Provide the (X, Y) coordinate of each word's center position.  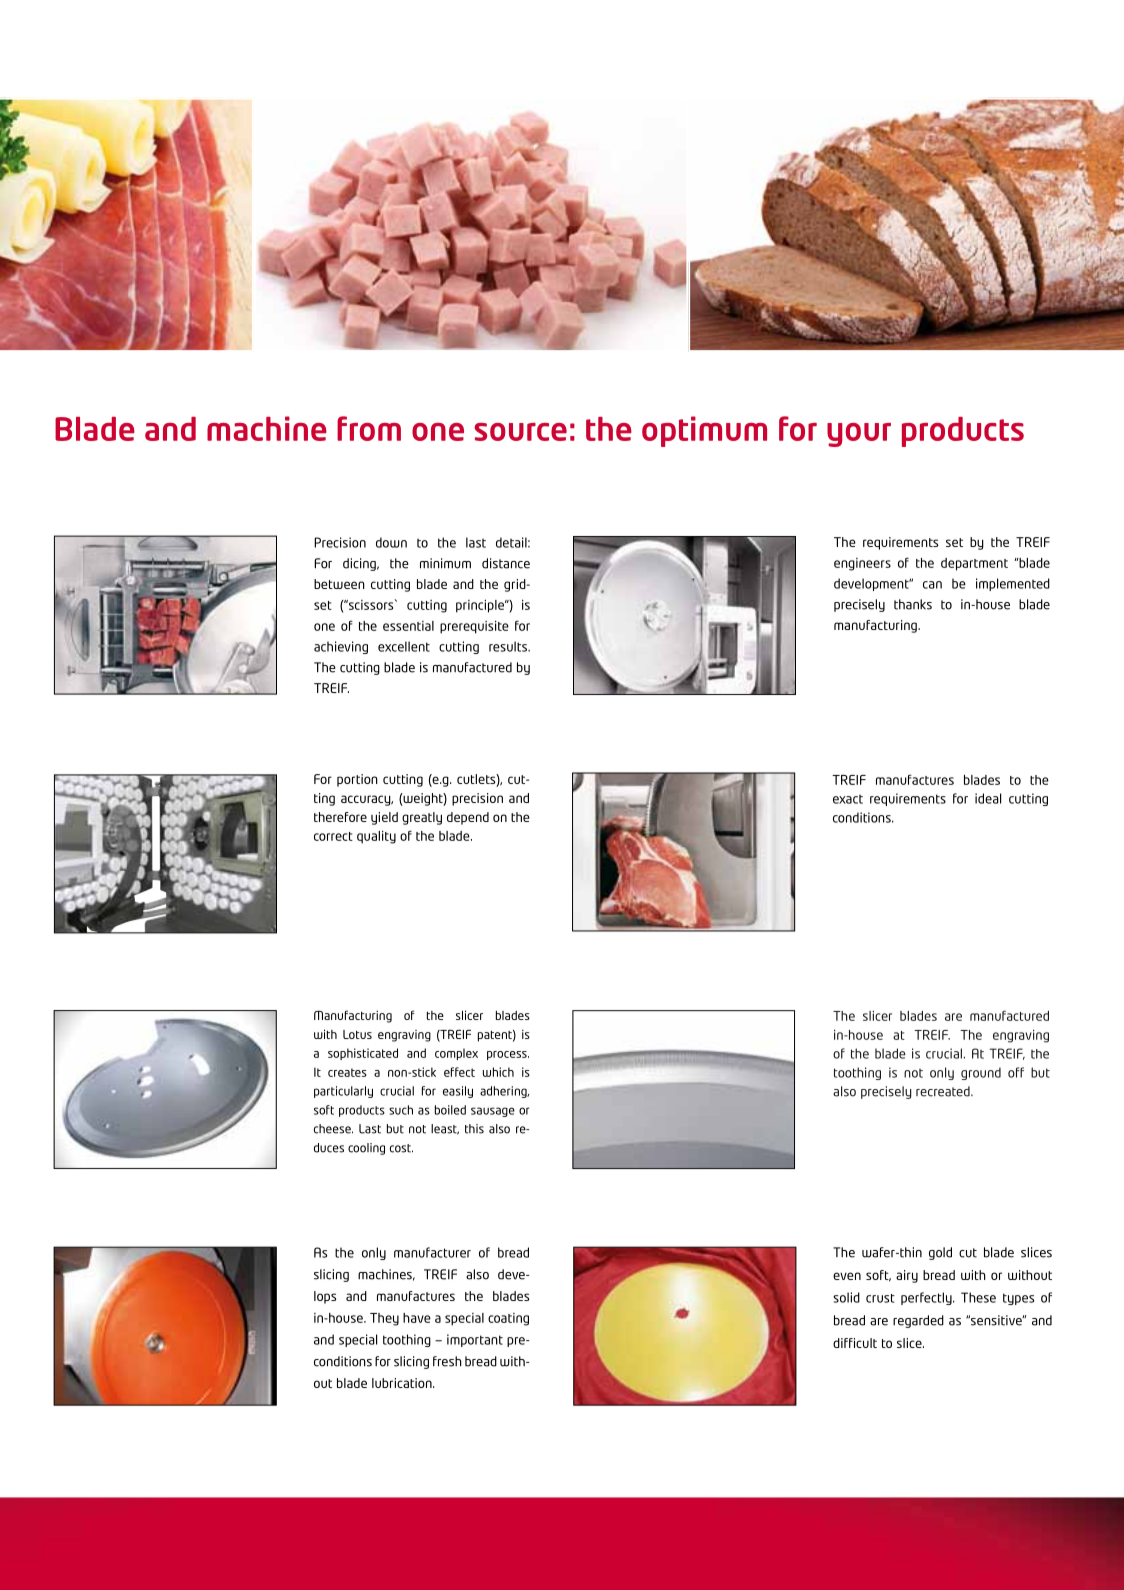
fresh (447, 1361)
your (859, 435)
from (369, 428)
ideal (988, 798)
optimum (704, 431)
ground (981, 1073)
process (508, 1055)
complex (456, 1054)
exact (848, 799)
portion (357, 780)
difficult (855, 1343)
